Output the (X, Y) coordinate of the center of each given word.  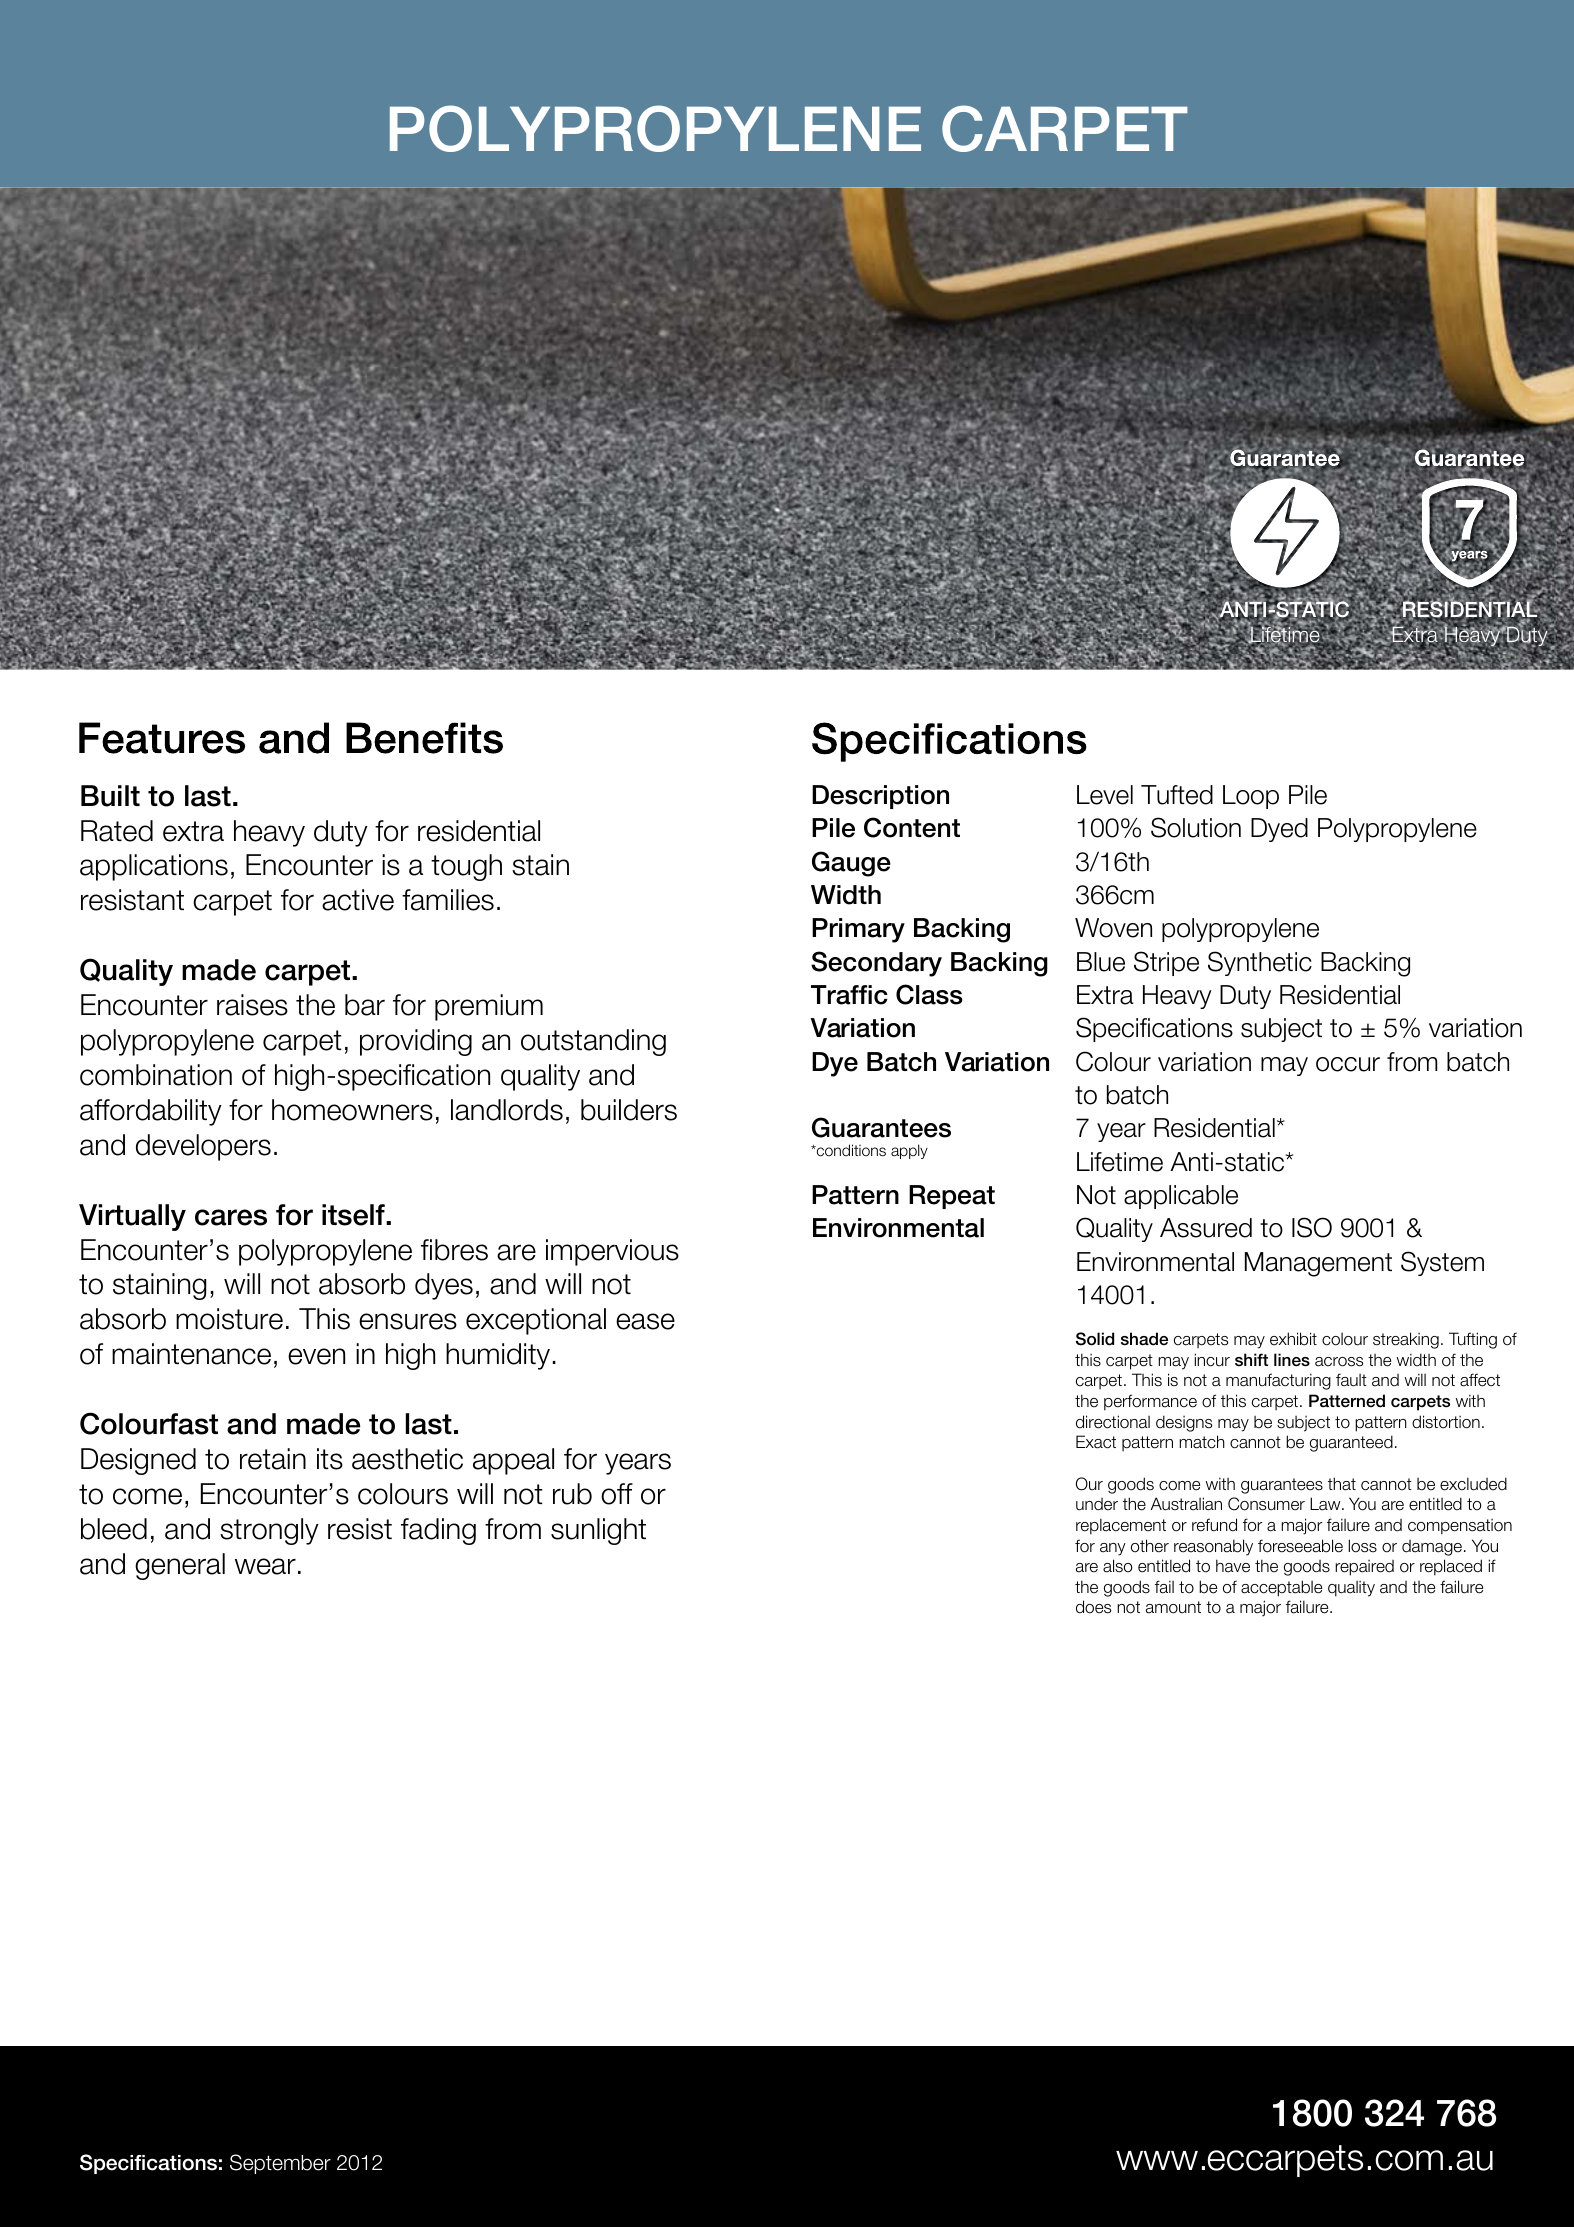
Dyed (1279, 830)
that (1342, 1484)
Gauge (851, 864)
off (617, 1494)
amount (1173, 1607)
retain (273, 1459)
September (280, 2164)
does (1093, 1607)
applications (154, 867)
